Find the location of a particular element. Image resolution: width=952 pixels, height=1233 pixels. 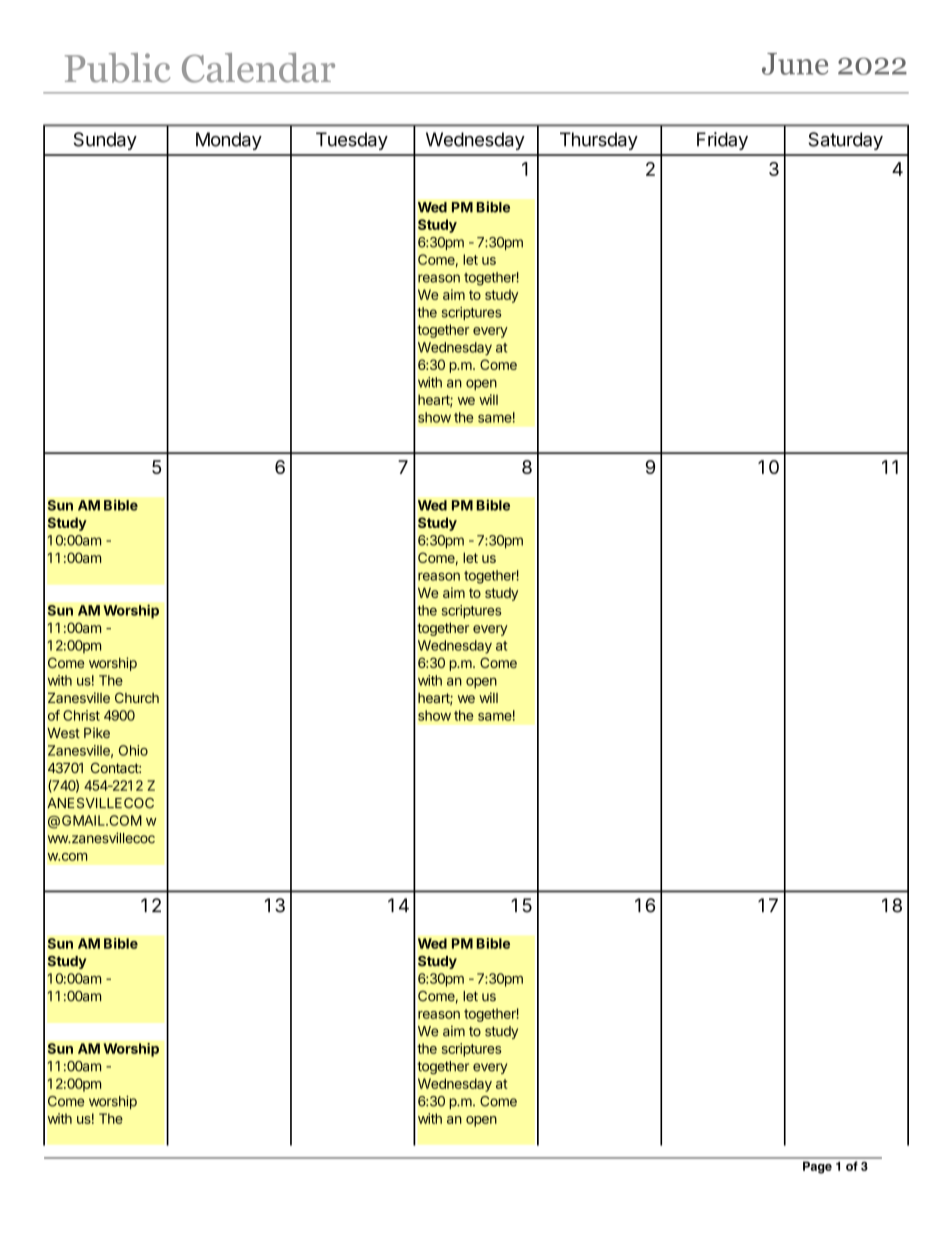

Church is located at coordinates (137, 697).
